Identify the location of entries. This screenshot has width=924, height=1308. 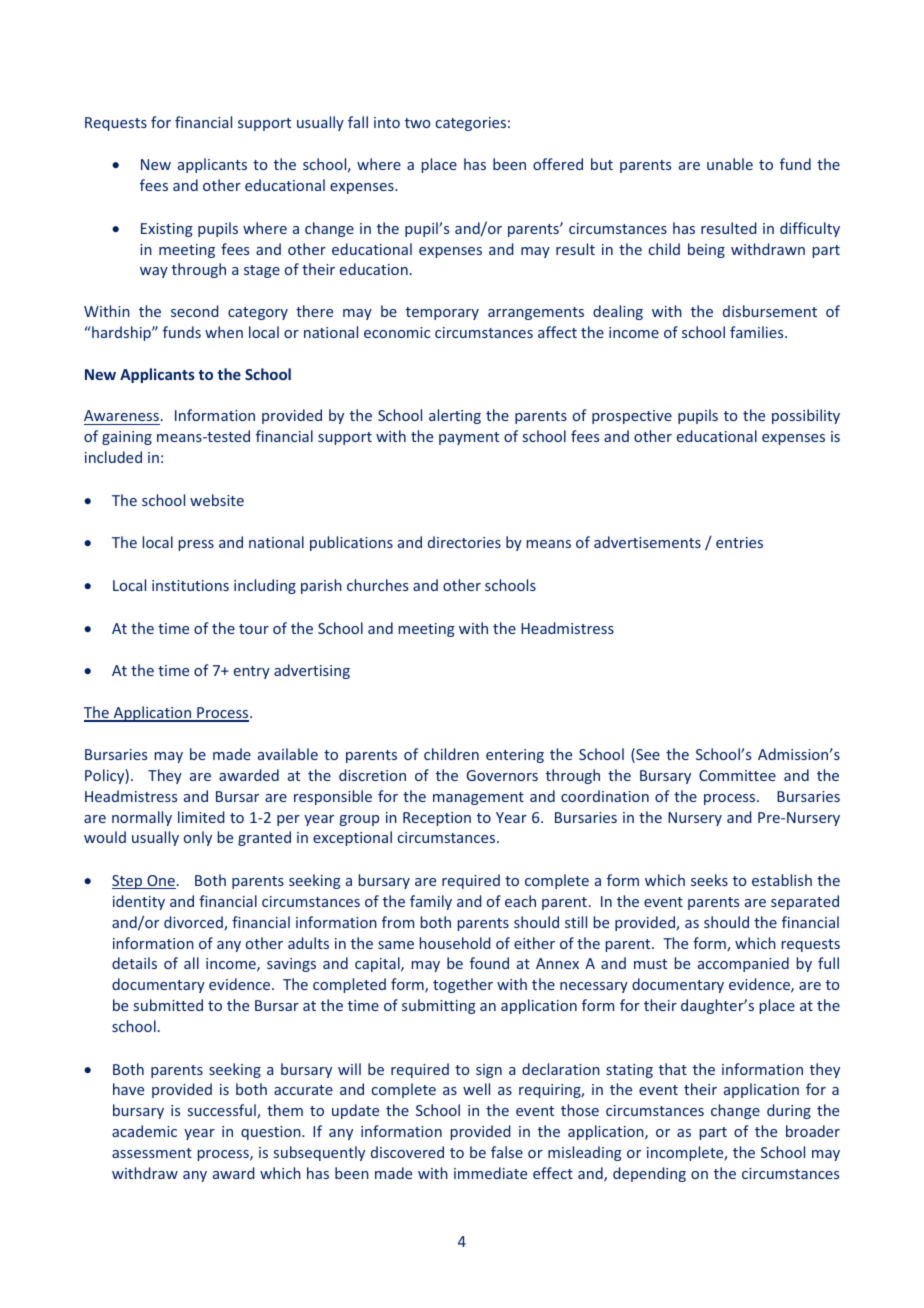
(739, 542).
